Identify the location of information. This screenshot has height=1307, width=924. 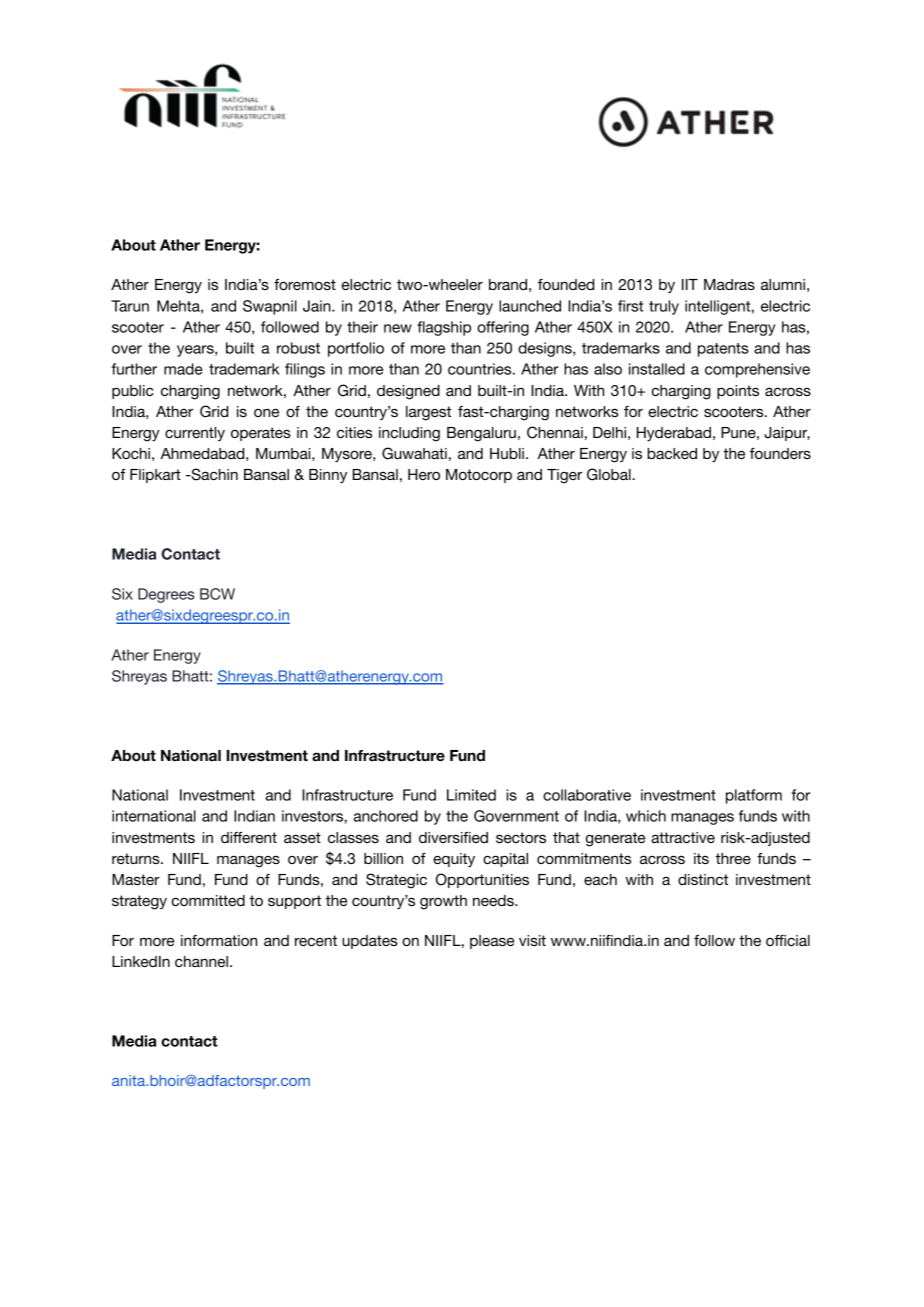
(219, 940).
